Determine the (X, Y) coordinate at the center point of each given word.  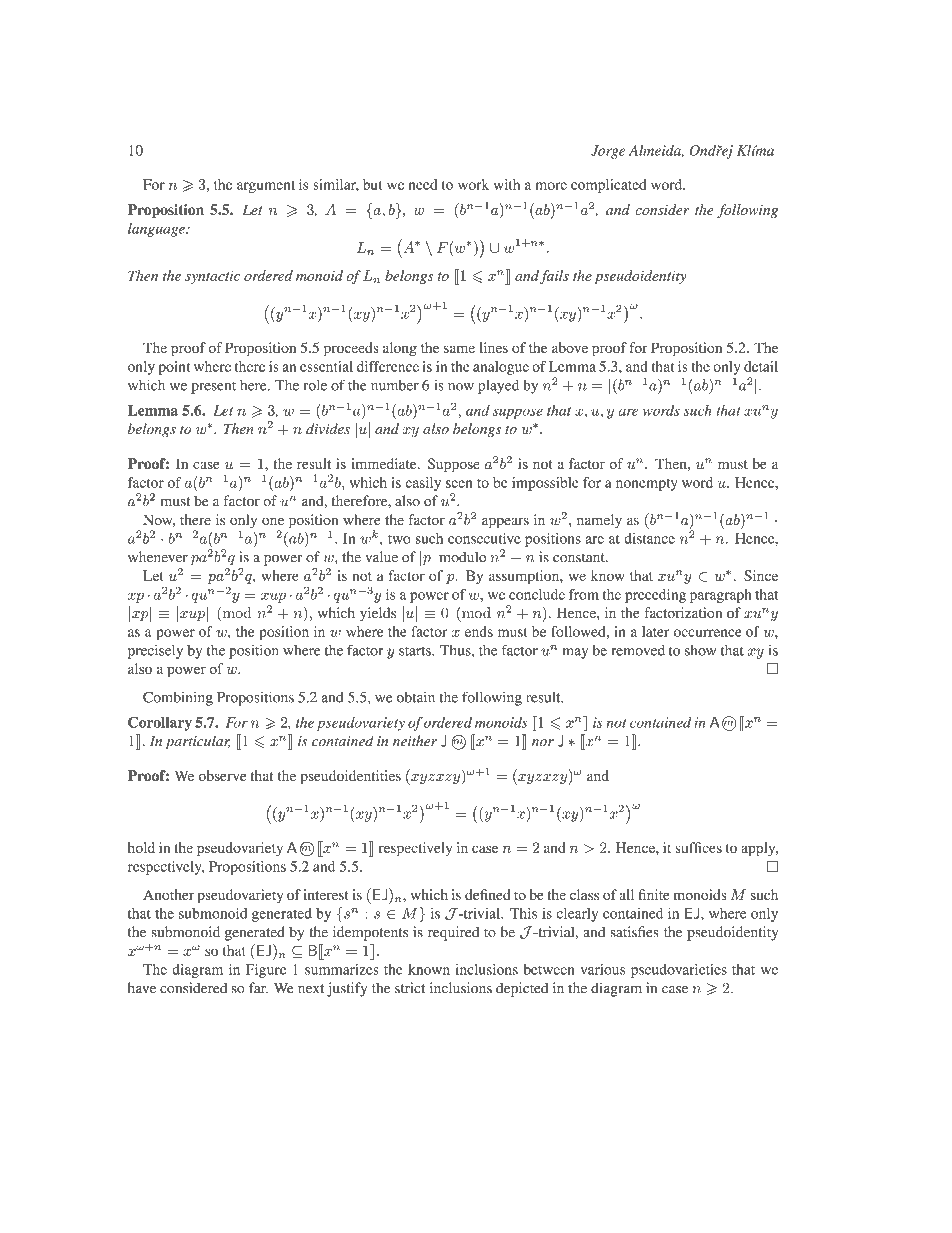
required (453, 933)
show (700, 650)
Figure (266, 971)
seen (459, 484)
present (213, 388)
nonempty (647, 485)
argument (266, 187)
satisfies (634, 932)
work (473, 184)
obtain (416, 697)
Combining (178, 698)
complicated (608, 186)
